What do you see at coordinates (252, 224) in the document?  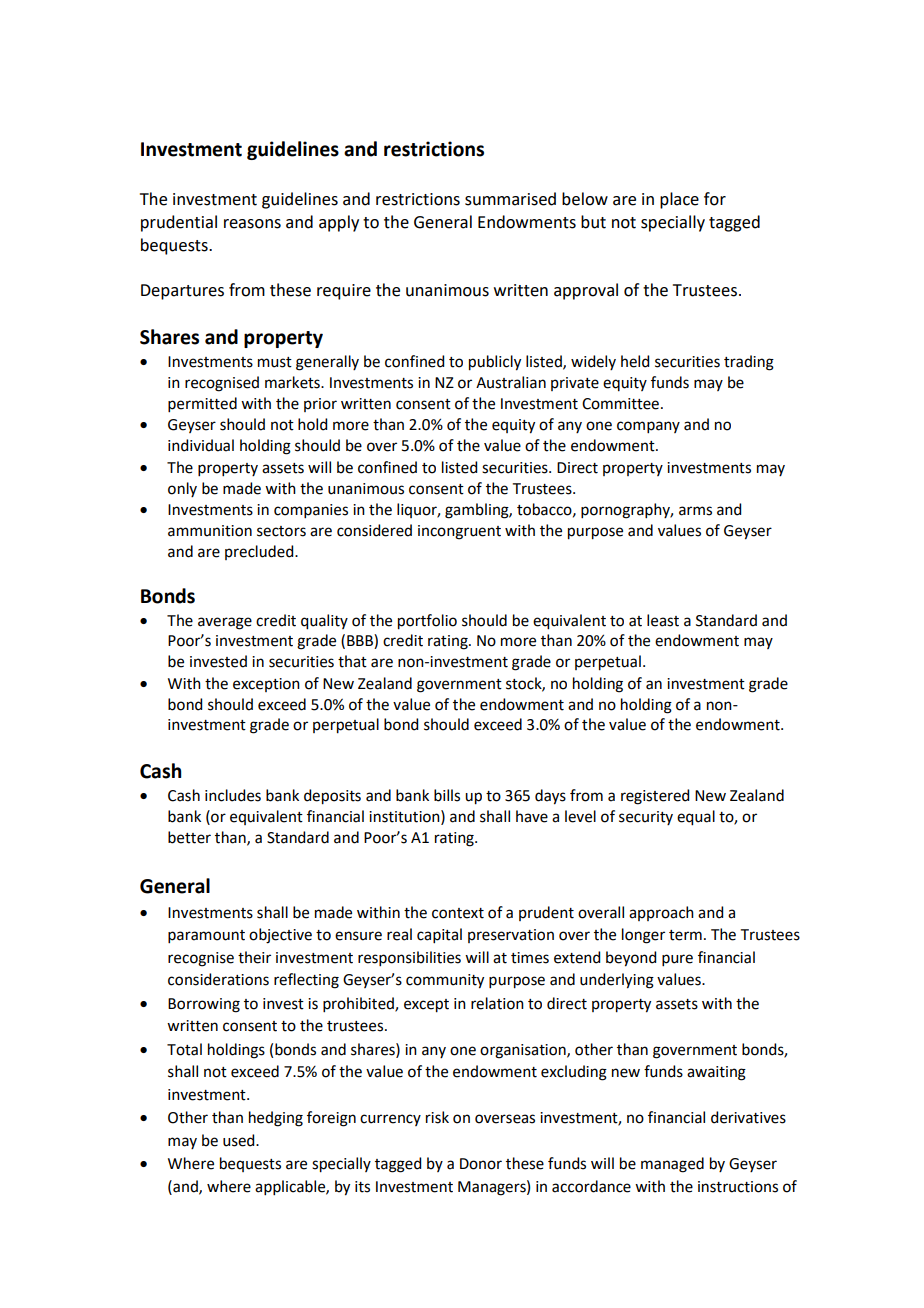 I see `reasons` at bounding box center [252, 224].
